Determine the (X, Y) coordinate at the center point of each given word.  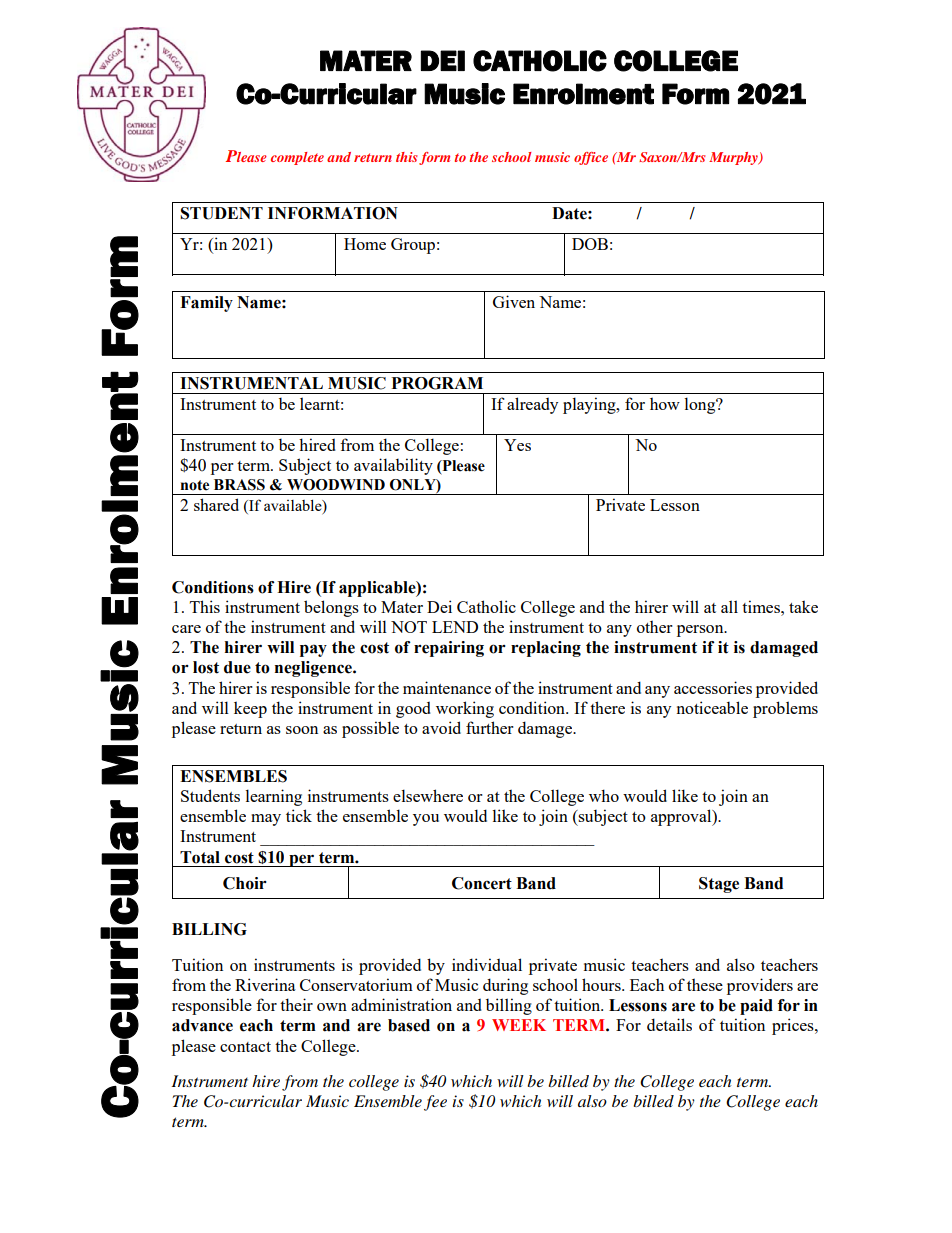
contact (245, 1047)
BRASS (239, 485)
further (490, 727)
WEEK (519, 1025)
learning (273, 797)
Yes (517, 445)
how (665, 403)
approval (682, 817)
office (591, 158)
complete (297, 158)
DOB (590, 244)
